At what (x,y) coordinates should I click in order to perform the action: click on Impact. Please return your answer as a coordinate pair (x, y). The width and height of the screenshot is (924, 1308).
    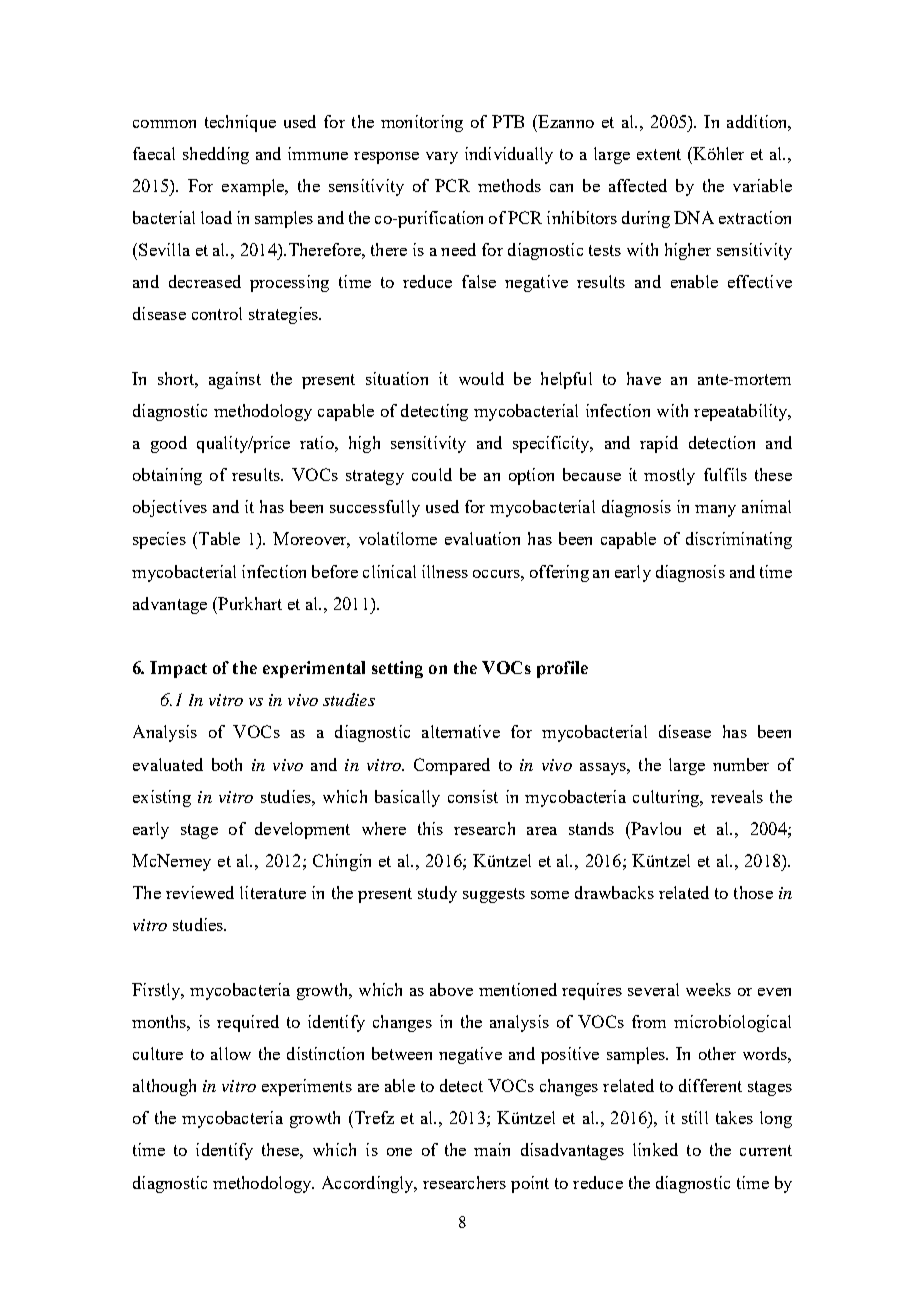
    Looking at the image, I should click on (178, 669).
